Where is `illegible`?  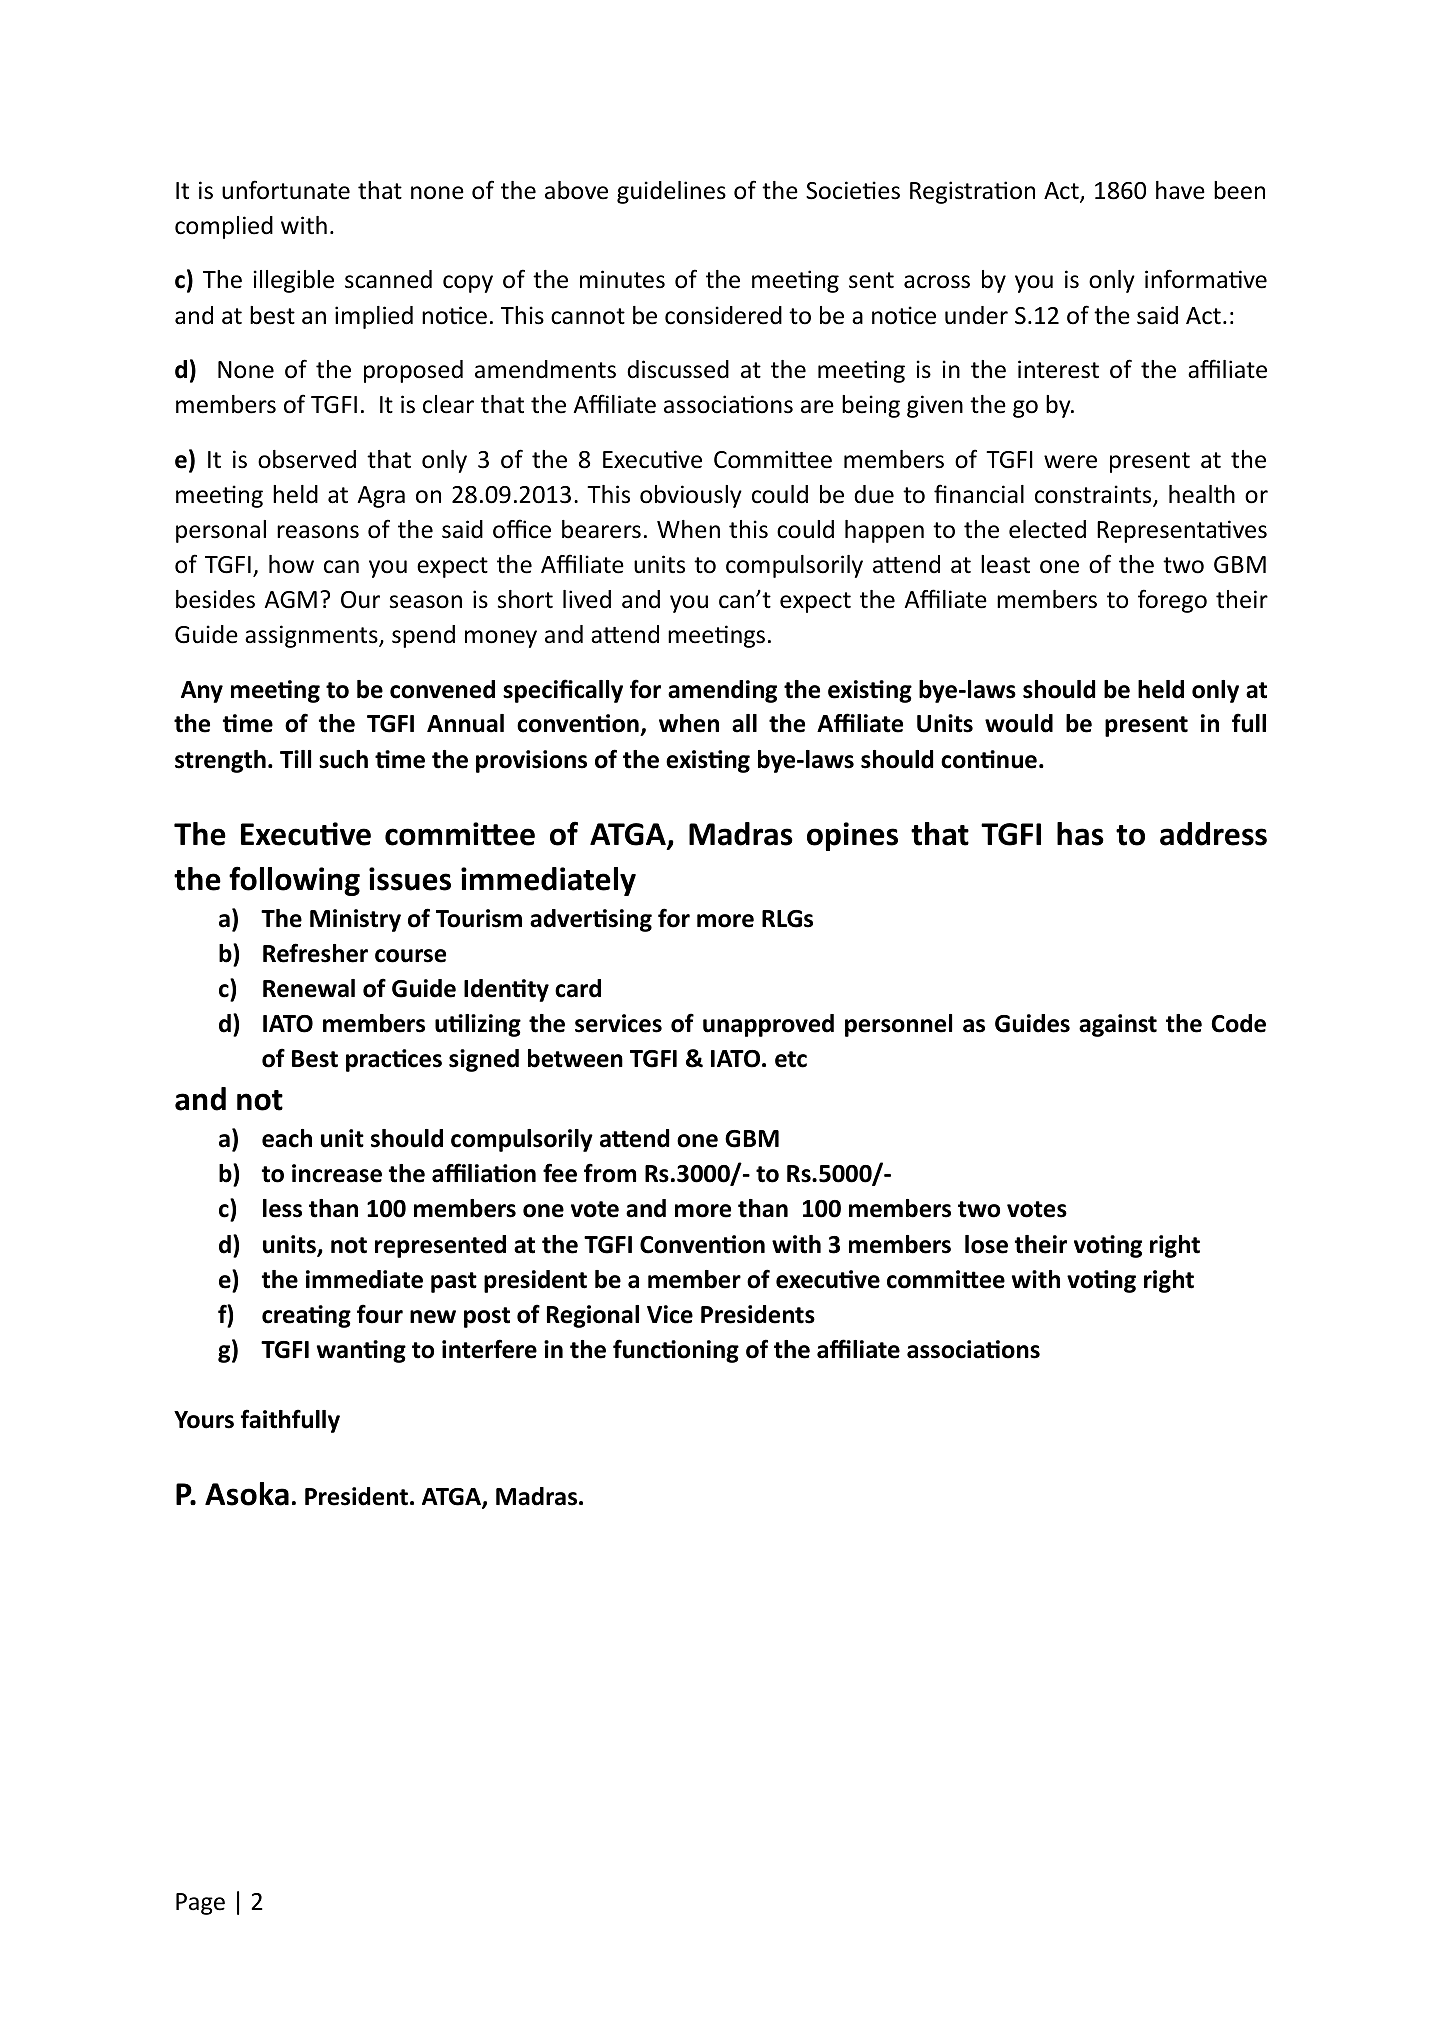
illegible is located at coordinates (294, 281).
